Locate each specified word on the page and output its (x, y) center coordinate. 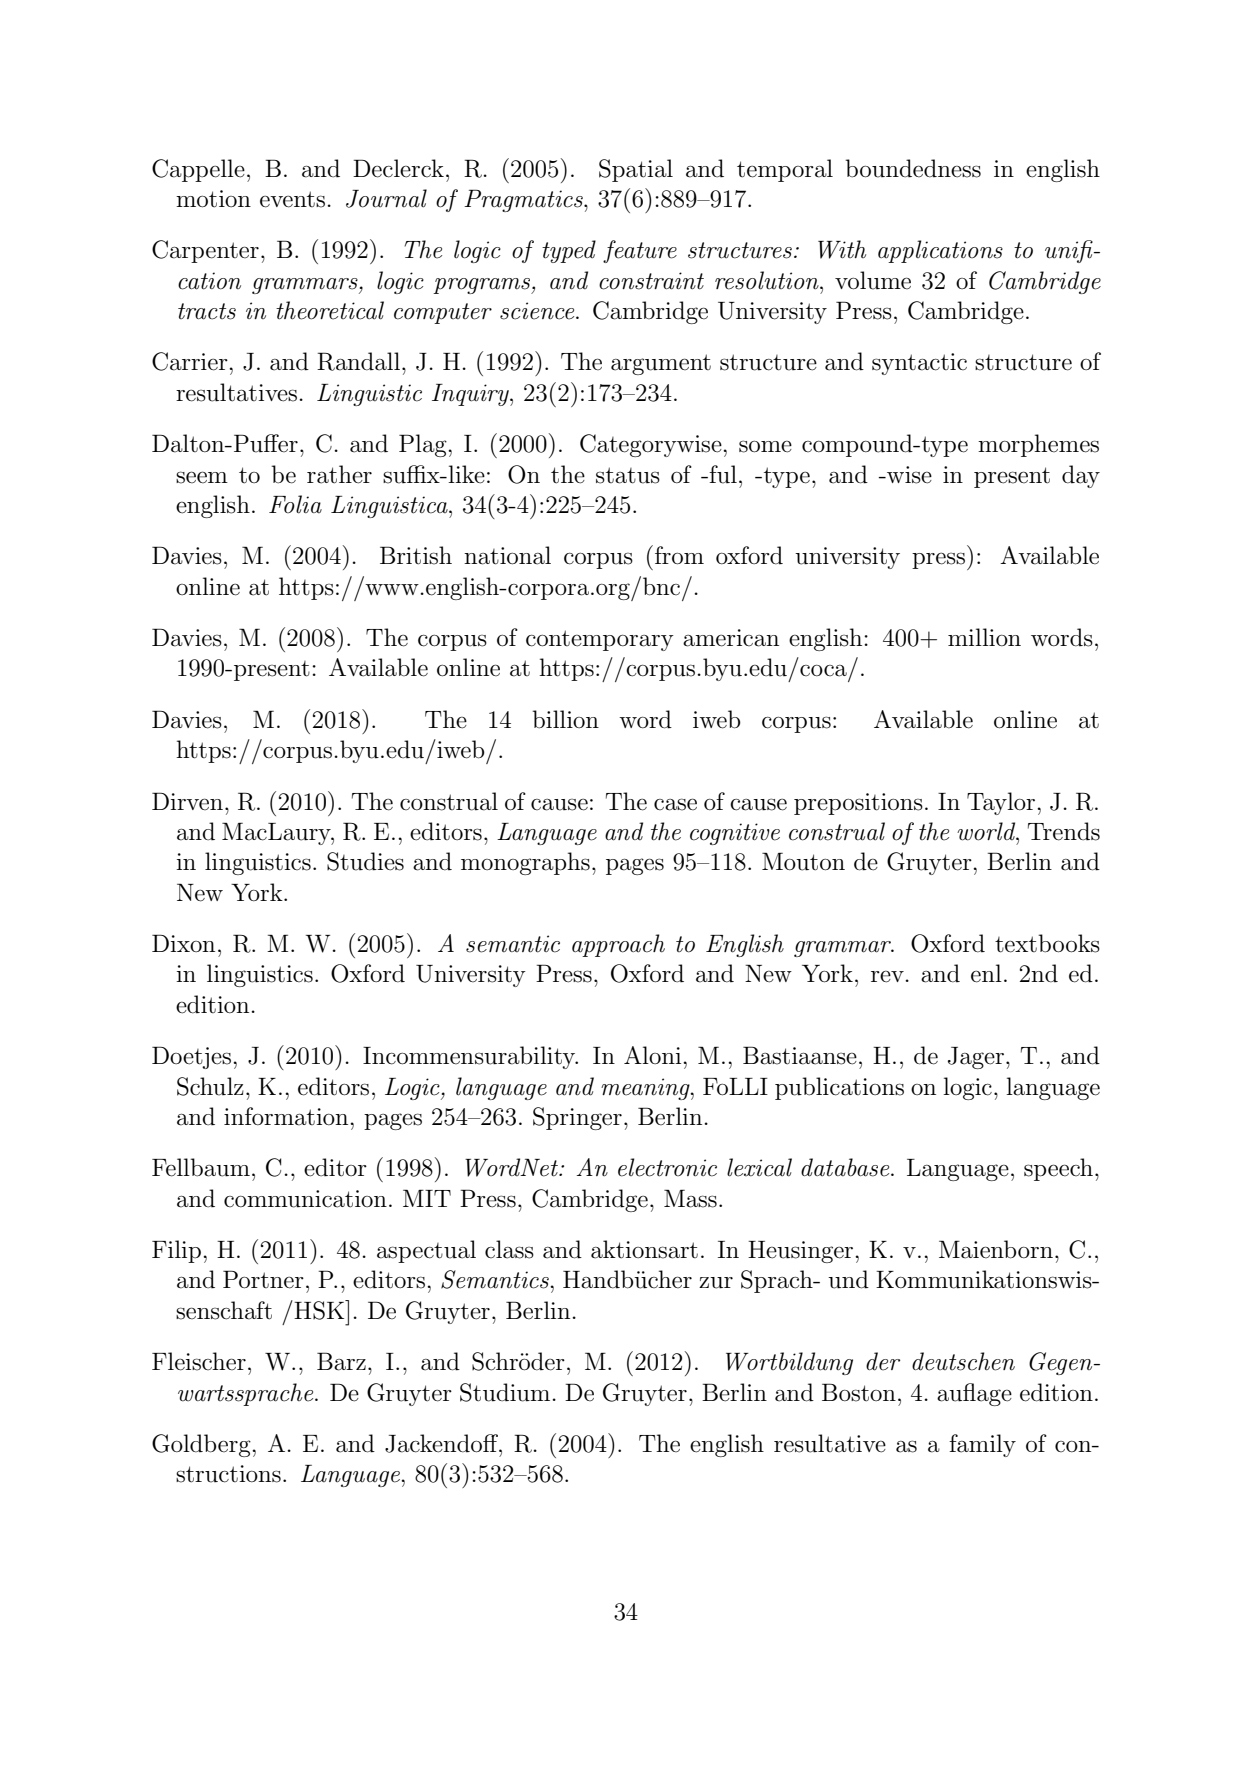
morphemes (1038, 445)
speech (1060, 1169)
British (416, 555)
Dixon (183, 943)
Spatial (636, 170)
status (628, 475)
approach (618, 945)
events (292, 199)
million (984, 637)
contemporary (600, 640)
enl (986, 973)
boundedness (913, 168)
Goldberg (202, 1445)
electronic (667, 1167)
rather (339, 474)
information (287, 1116)
